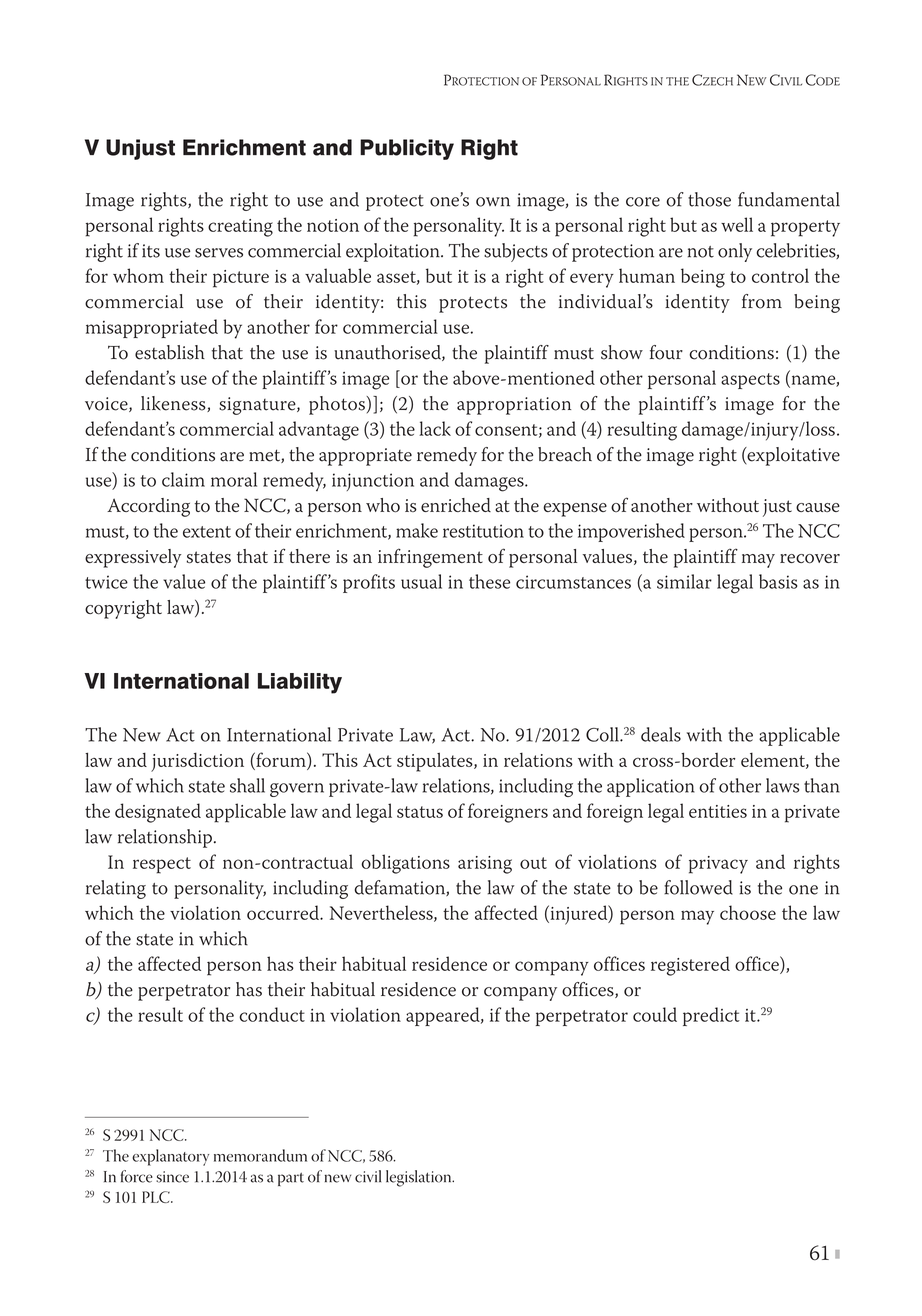 This screenshot has width=922, height=1316. I want to click on explanatory, so click(170, 1157).
